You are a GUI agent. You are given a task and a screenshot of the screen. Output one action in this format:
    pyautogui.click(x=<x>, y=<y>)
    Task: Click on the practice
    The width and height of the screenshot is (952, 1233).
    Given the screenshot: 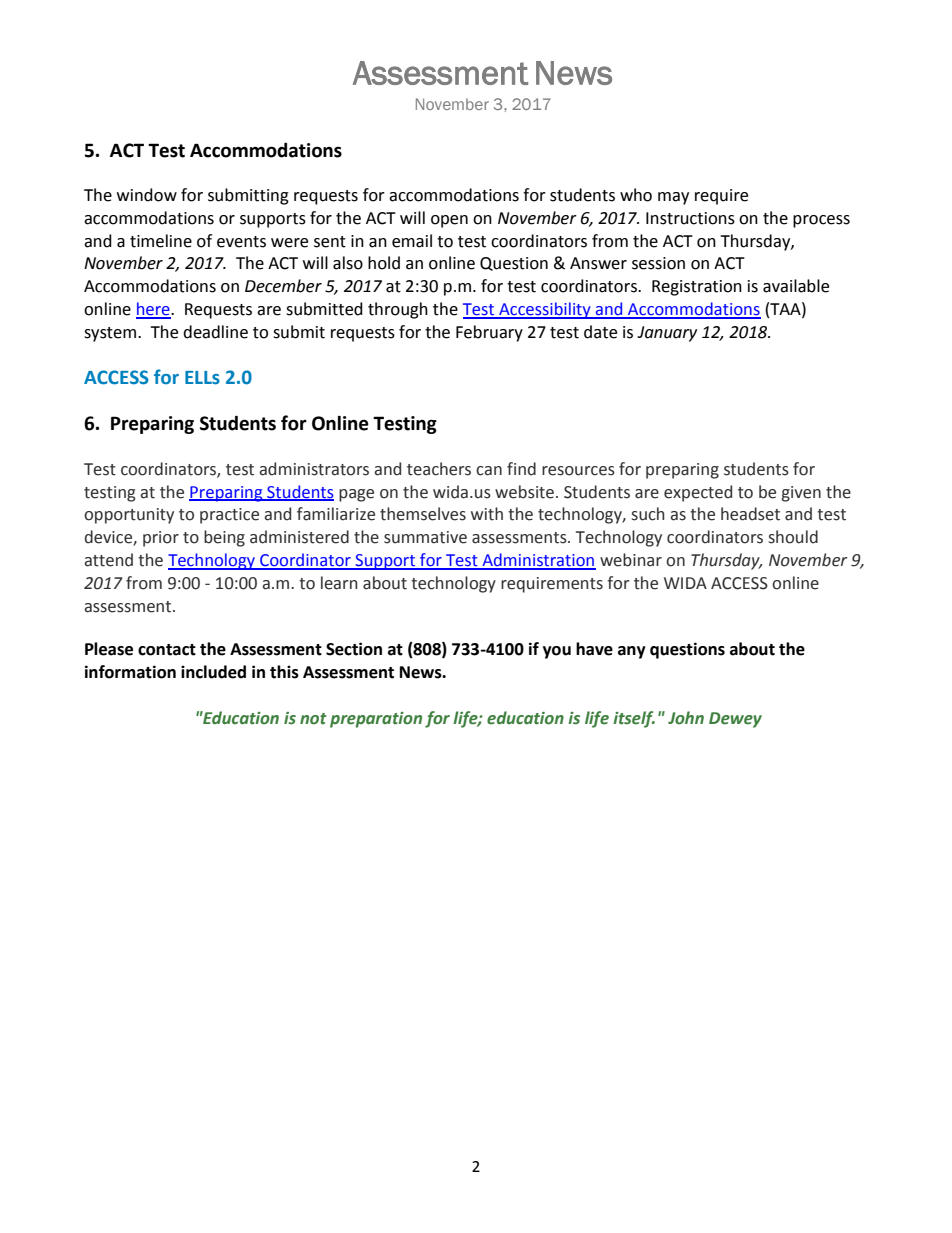 What is the action you would take?
    pyautogui.click(x=229, y=516)
